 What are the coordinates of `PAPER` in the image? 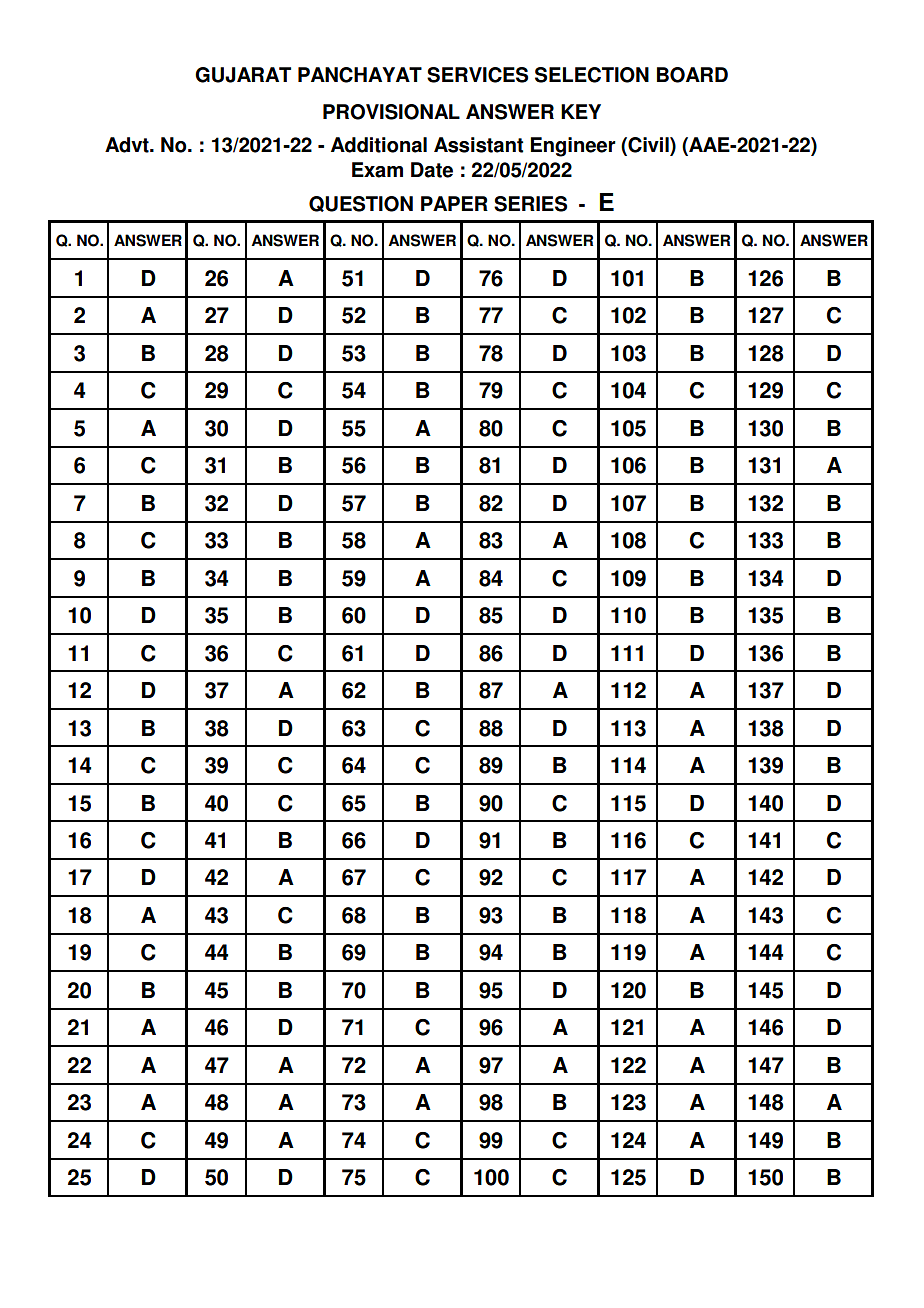 It's located at (454, 203).
